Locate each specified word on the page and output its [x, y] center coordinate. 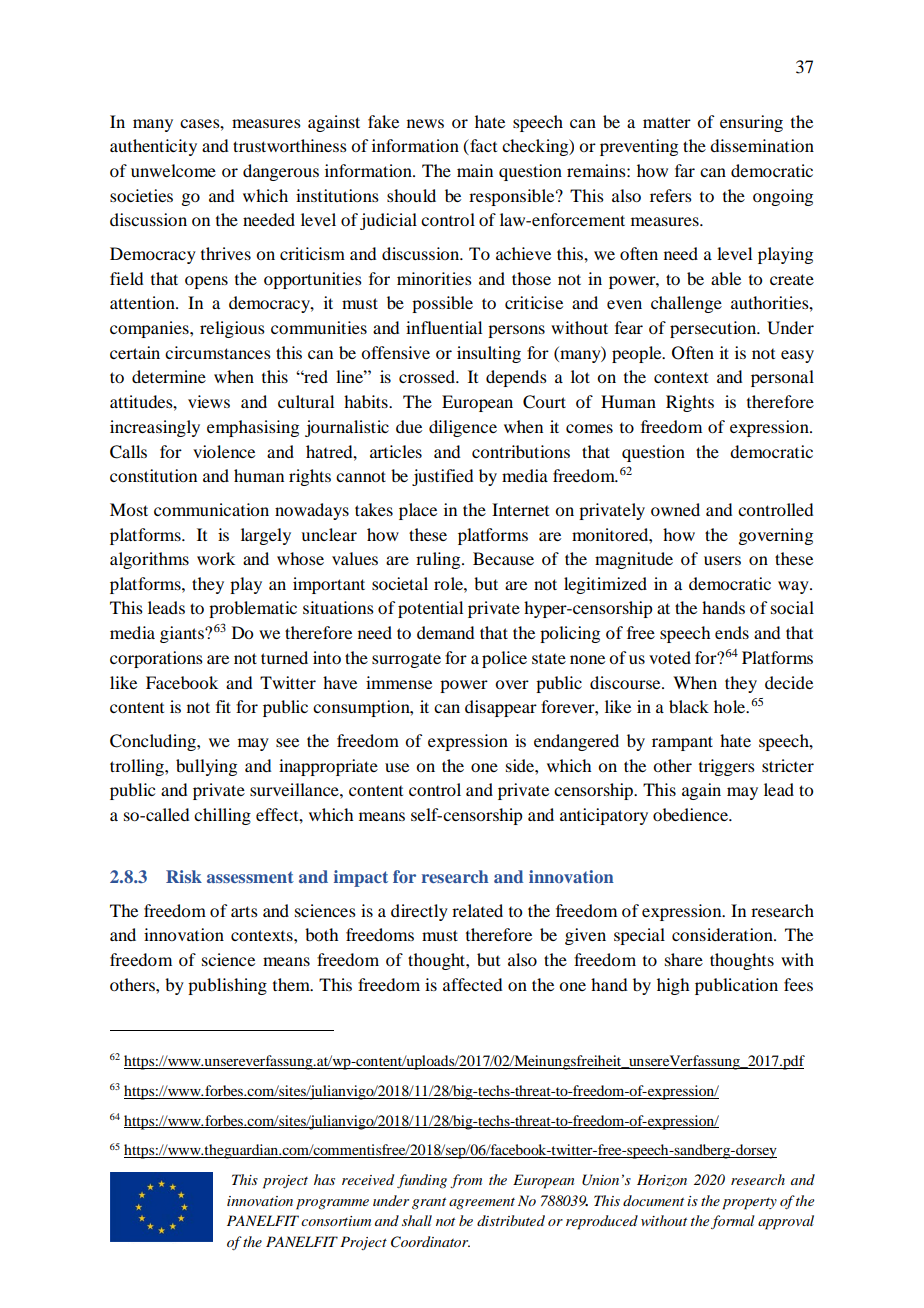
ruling [439, 560]
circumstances [218, 352]
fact [482, 147]
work [216, 558]
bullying [206, 767]
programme [332, 1204]
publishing [227, 986]
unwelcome [173, 170]
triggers [727, 767]
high [673, 986]
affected [472, 984]
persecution [714, 329]
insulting [489, 354]
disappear [501, 708]
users [722, 560]
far [685, 170]
